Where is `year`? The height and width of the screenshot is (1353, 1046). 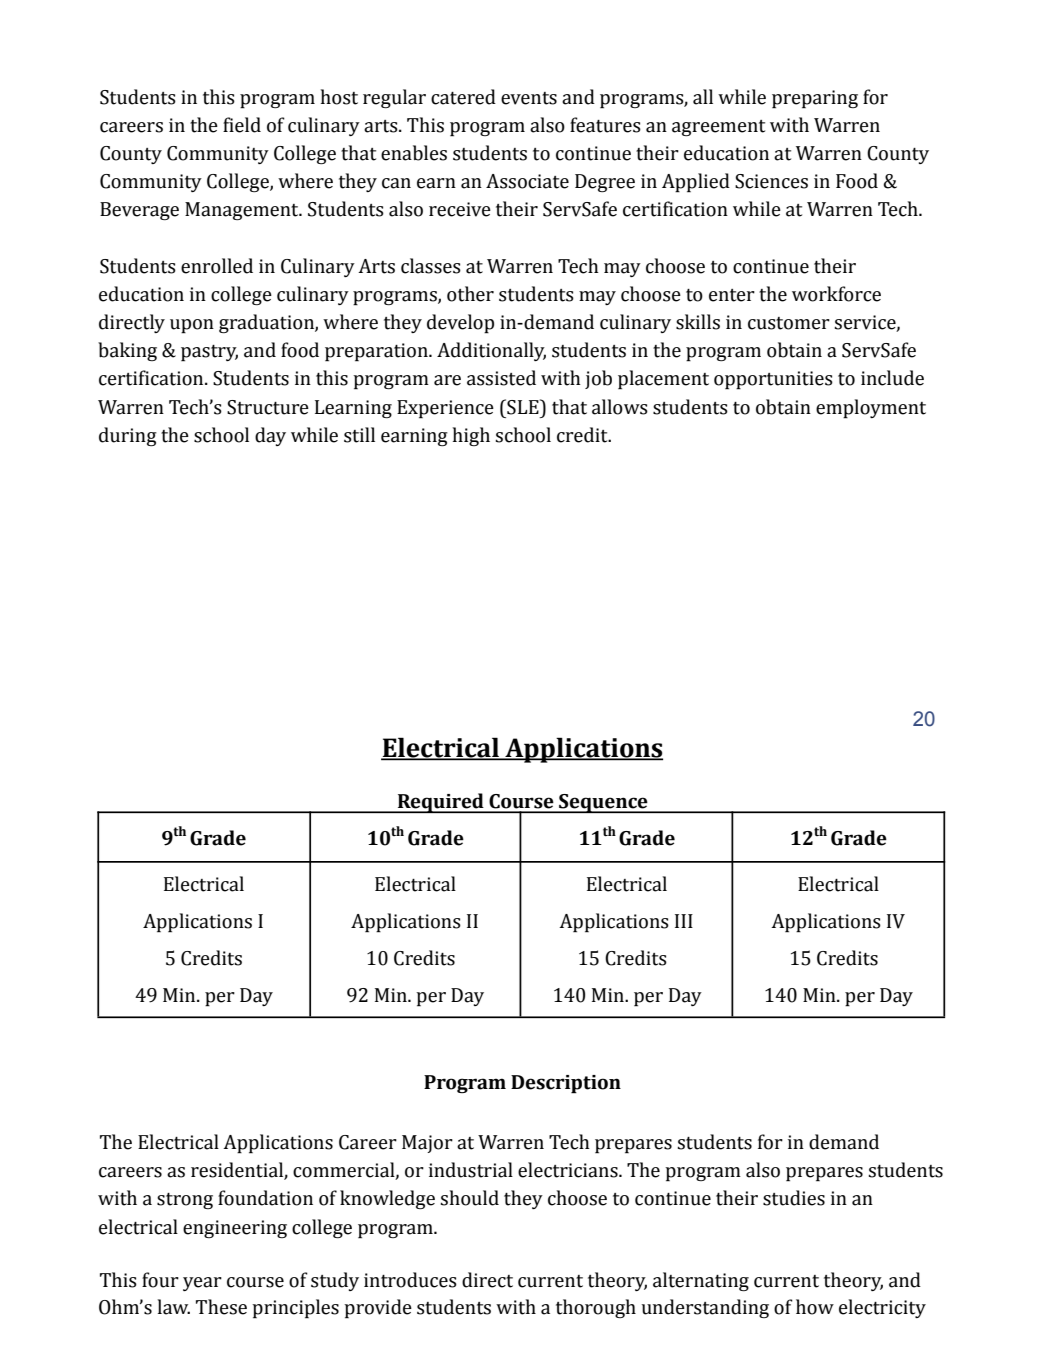 year is located at coordinates (202, 1284).
